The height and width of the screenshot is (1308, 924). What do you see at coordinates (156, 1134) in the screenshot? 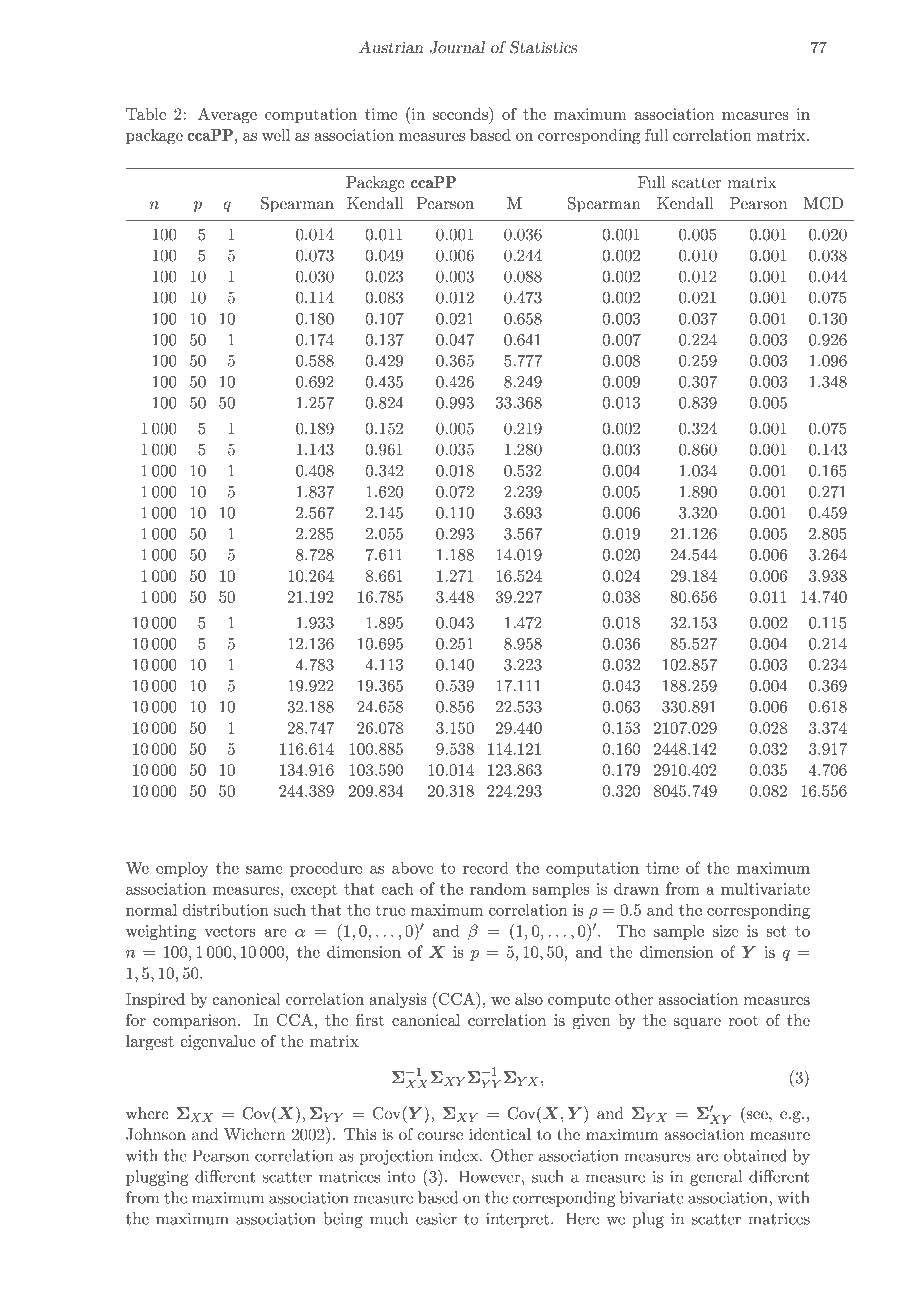
I see `Johnson` at bounding box center [156, 1134].
